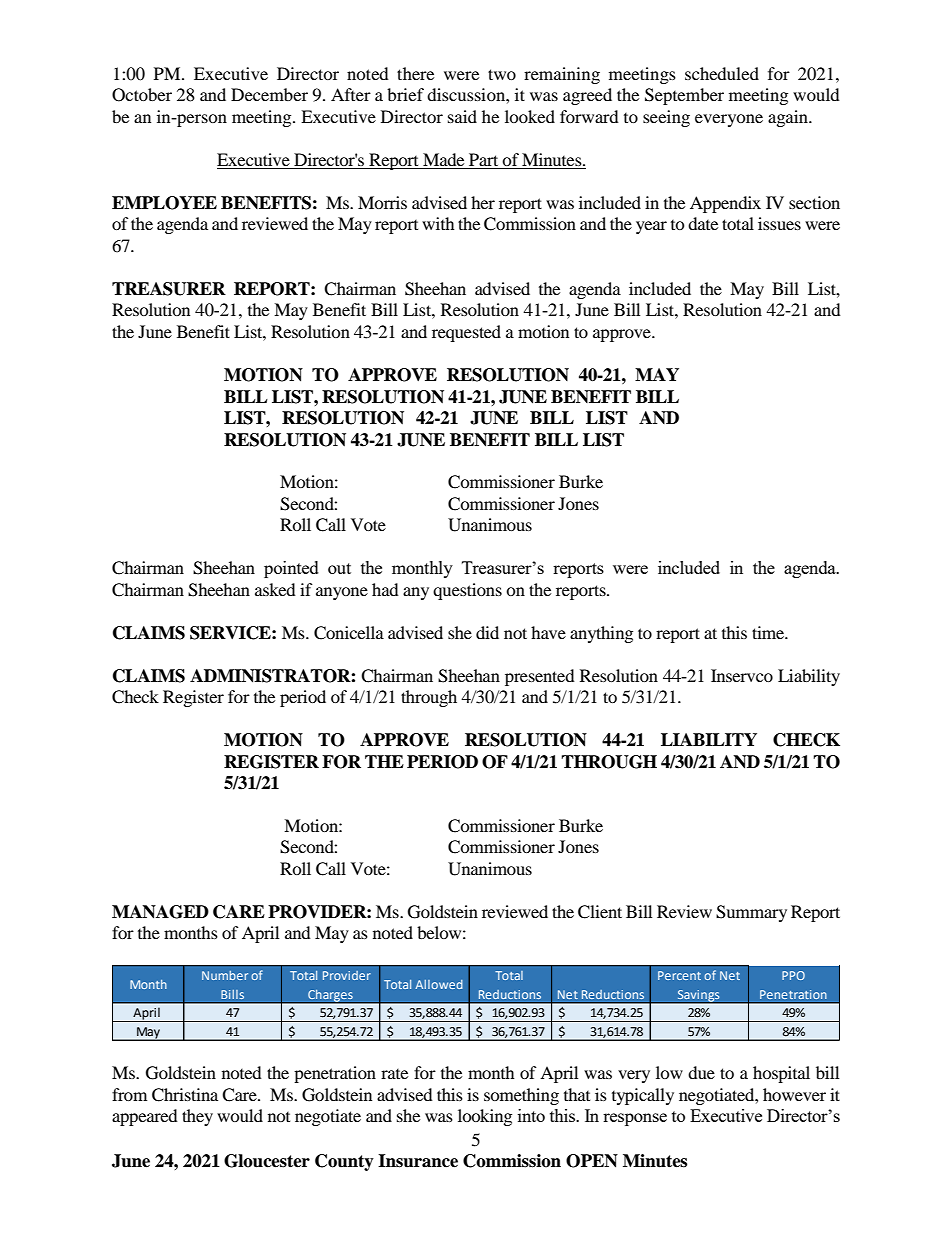 The width and height of the image is (952, 1233). I want to click on they, so click(197, 1117).
